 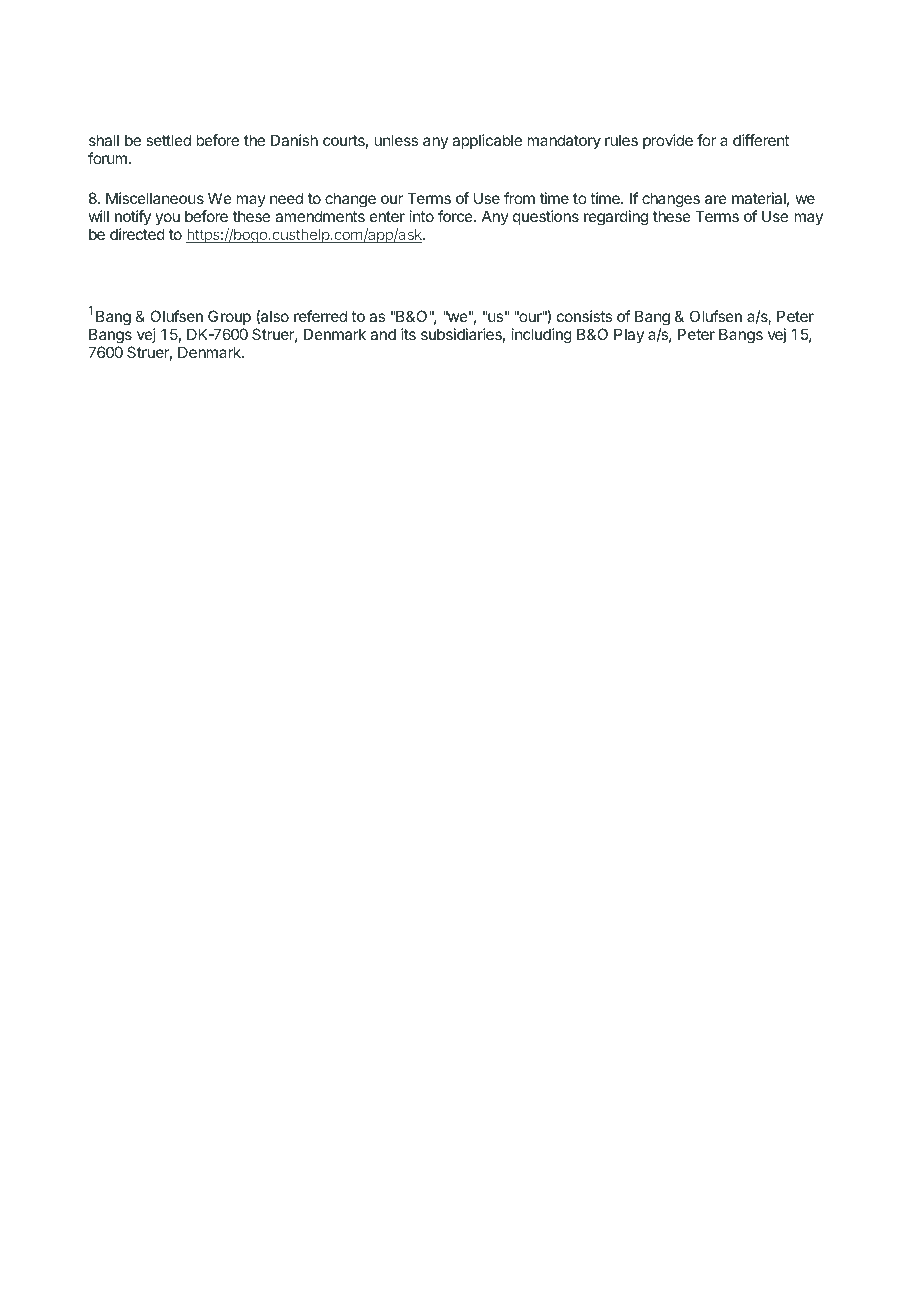 I want to click on unless, so click(x=396, y=140).
